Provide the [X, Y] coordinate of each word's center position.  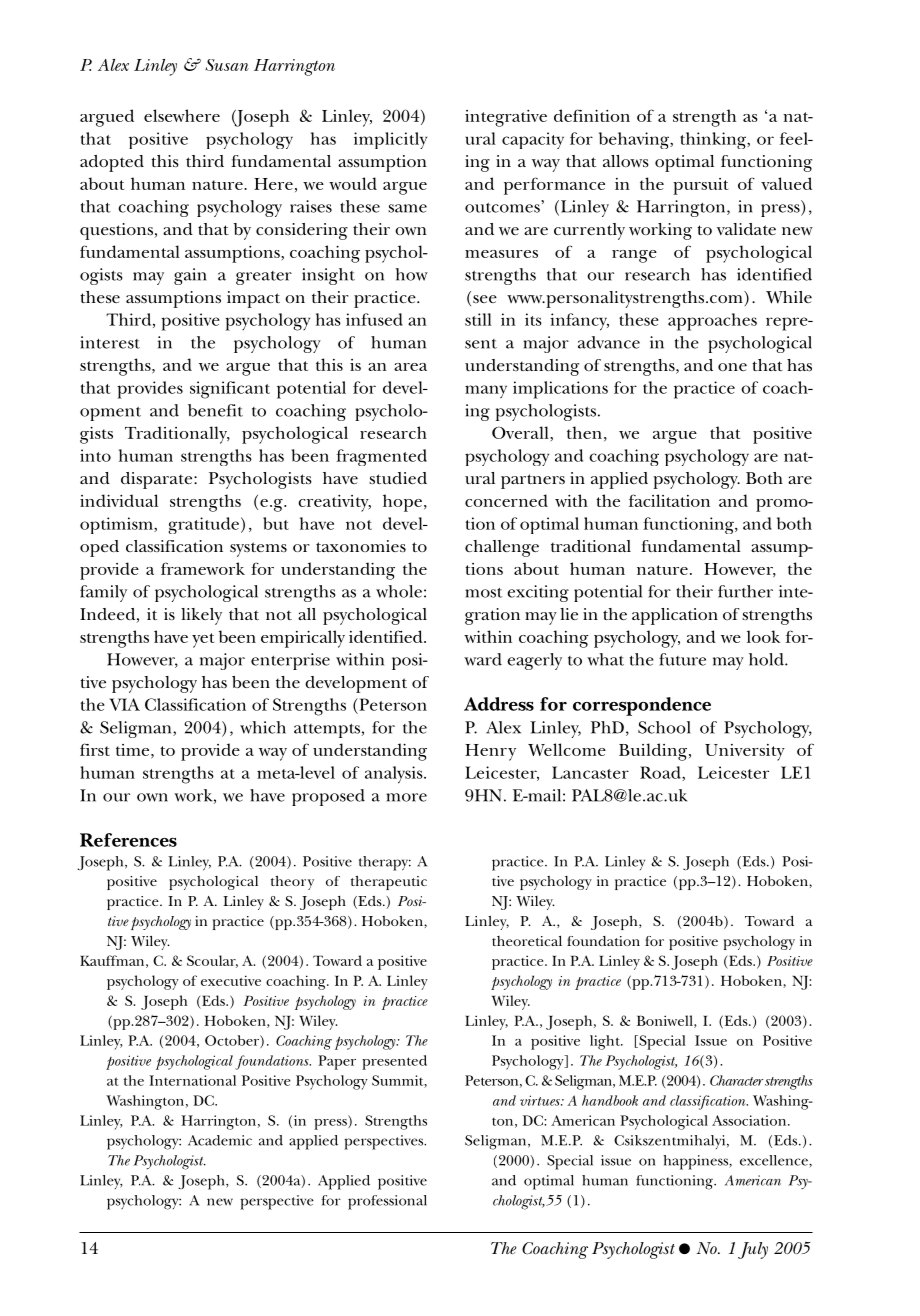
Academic [220, 1140]
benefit [215, 410]
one [732, 367]
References [128, 840]
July [753, 1250]
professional [387, 1202]
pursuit [700, 186]
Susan [227, 65]
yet [203, 640]
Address [499, 704]
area [410, 367]
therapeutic [389, 883]
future [682, 659]
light [606, 1042]
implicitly [390, 140]
